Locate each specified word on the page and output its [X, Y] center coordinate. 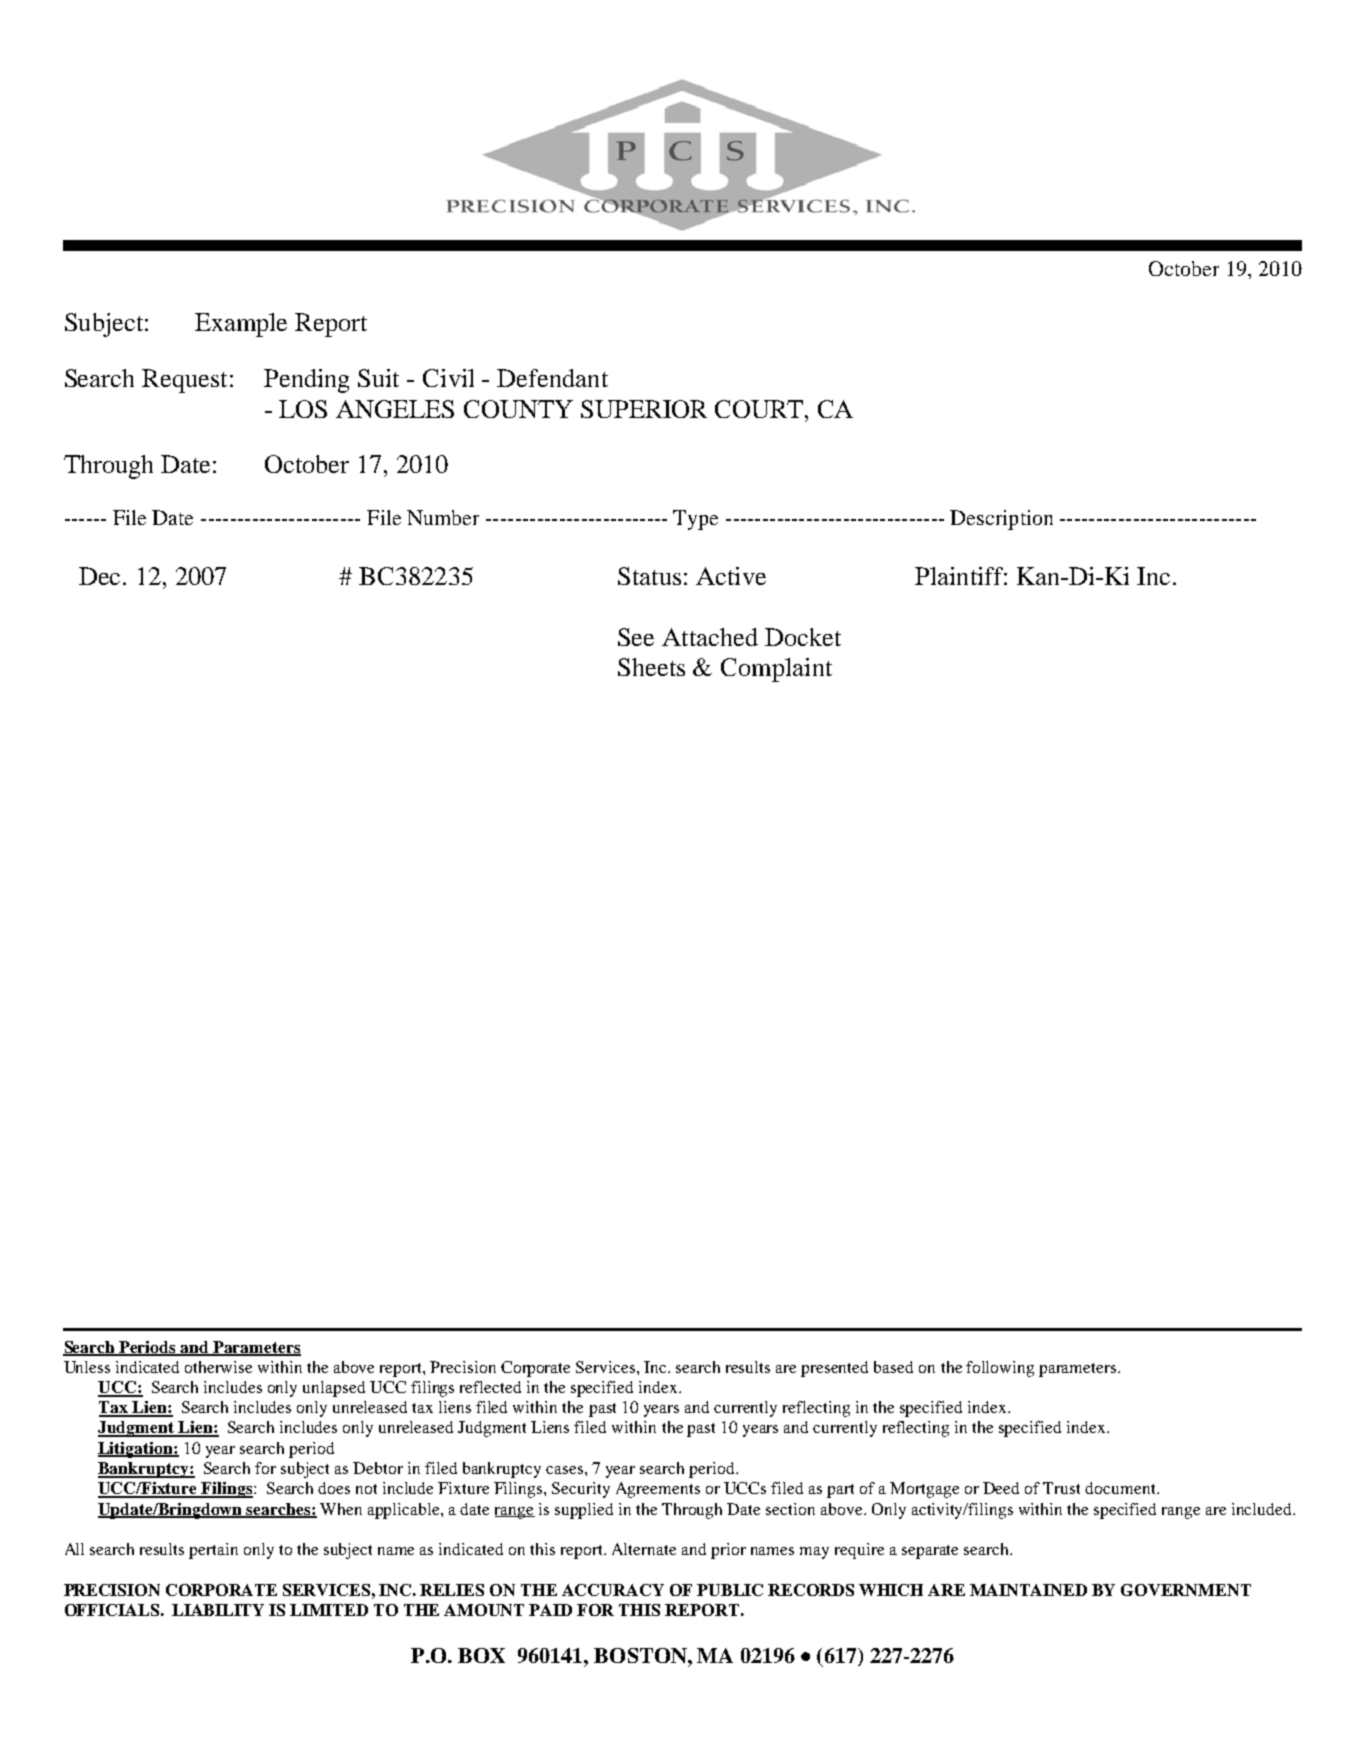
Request [184, 381]
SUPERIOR [644, 409]
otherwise [218, 1367]
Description [1001, 520]
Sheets [651, 667]
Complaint [776, 670]
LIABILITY [218, 1610]
